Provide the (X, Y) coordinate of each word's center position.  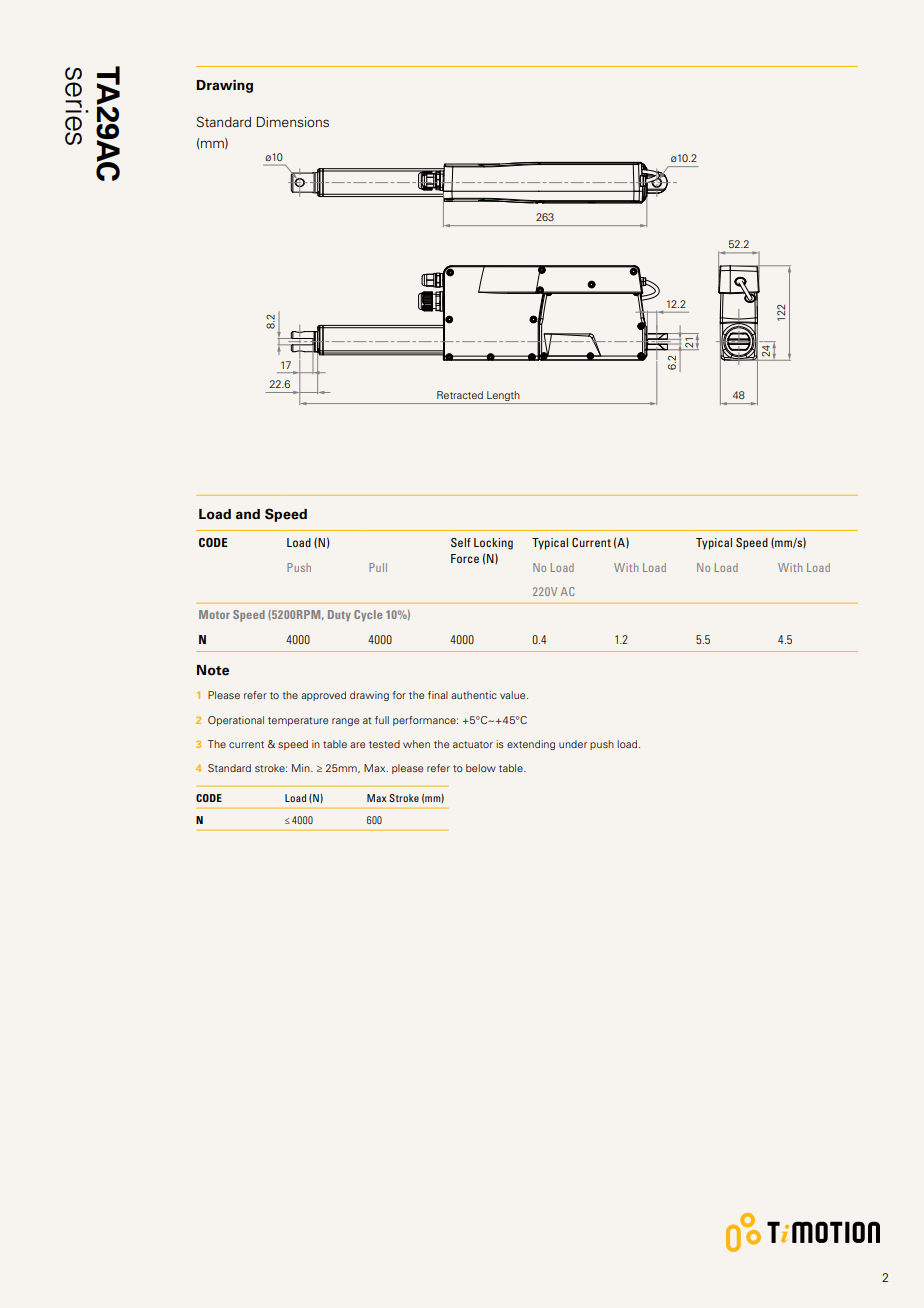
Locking (493, 544)
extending (531, 745)
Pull (378, 567)
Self (461, 542)
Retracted (460, 395)
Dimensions (293, 122)
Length (503, 396)
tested (384, 744)
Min (302, 768)
